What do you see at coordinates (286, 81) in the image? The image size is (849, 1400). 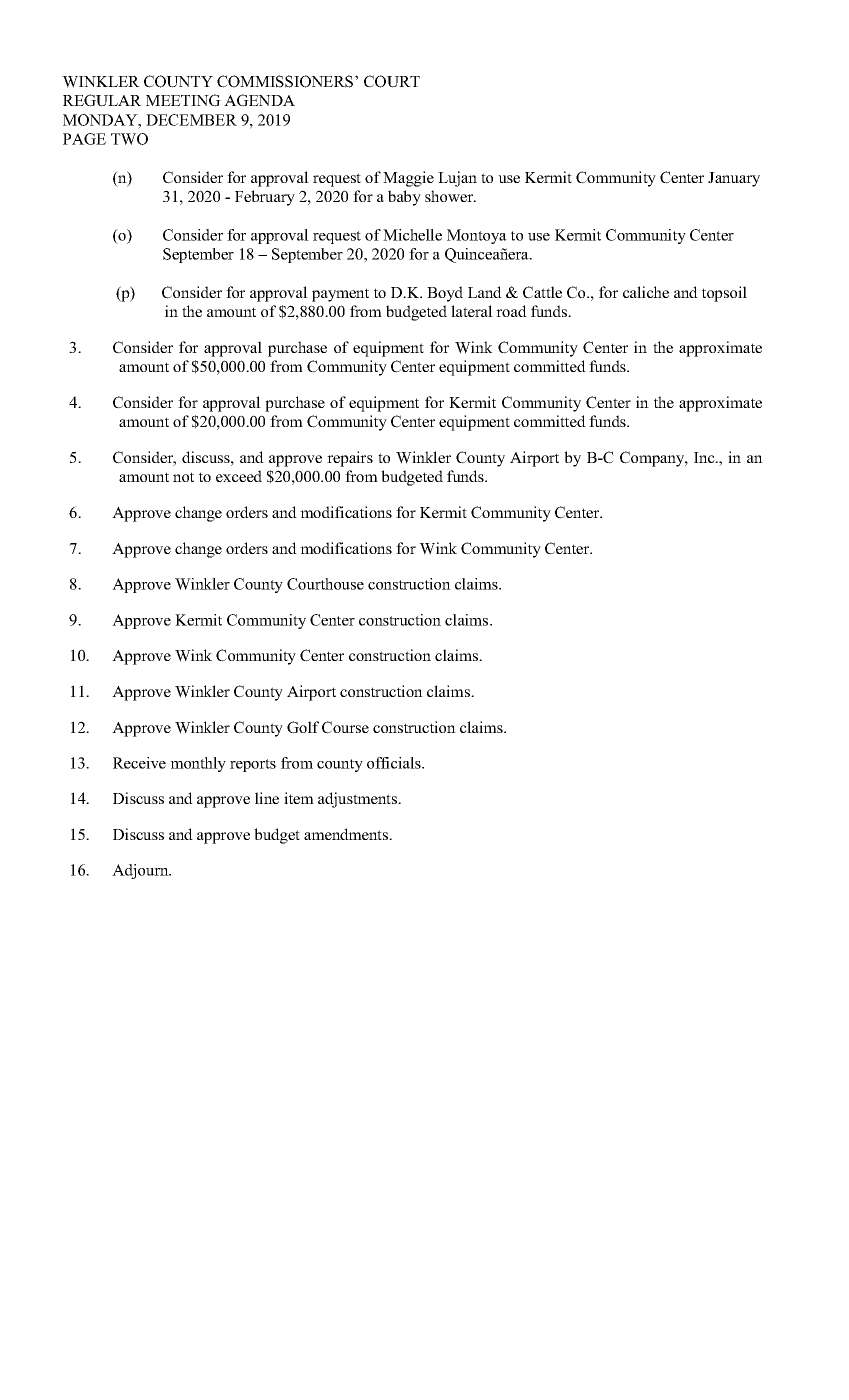 I see `COMMISSIONERS` at bounding box center [286, 81].
